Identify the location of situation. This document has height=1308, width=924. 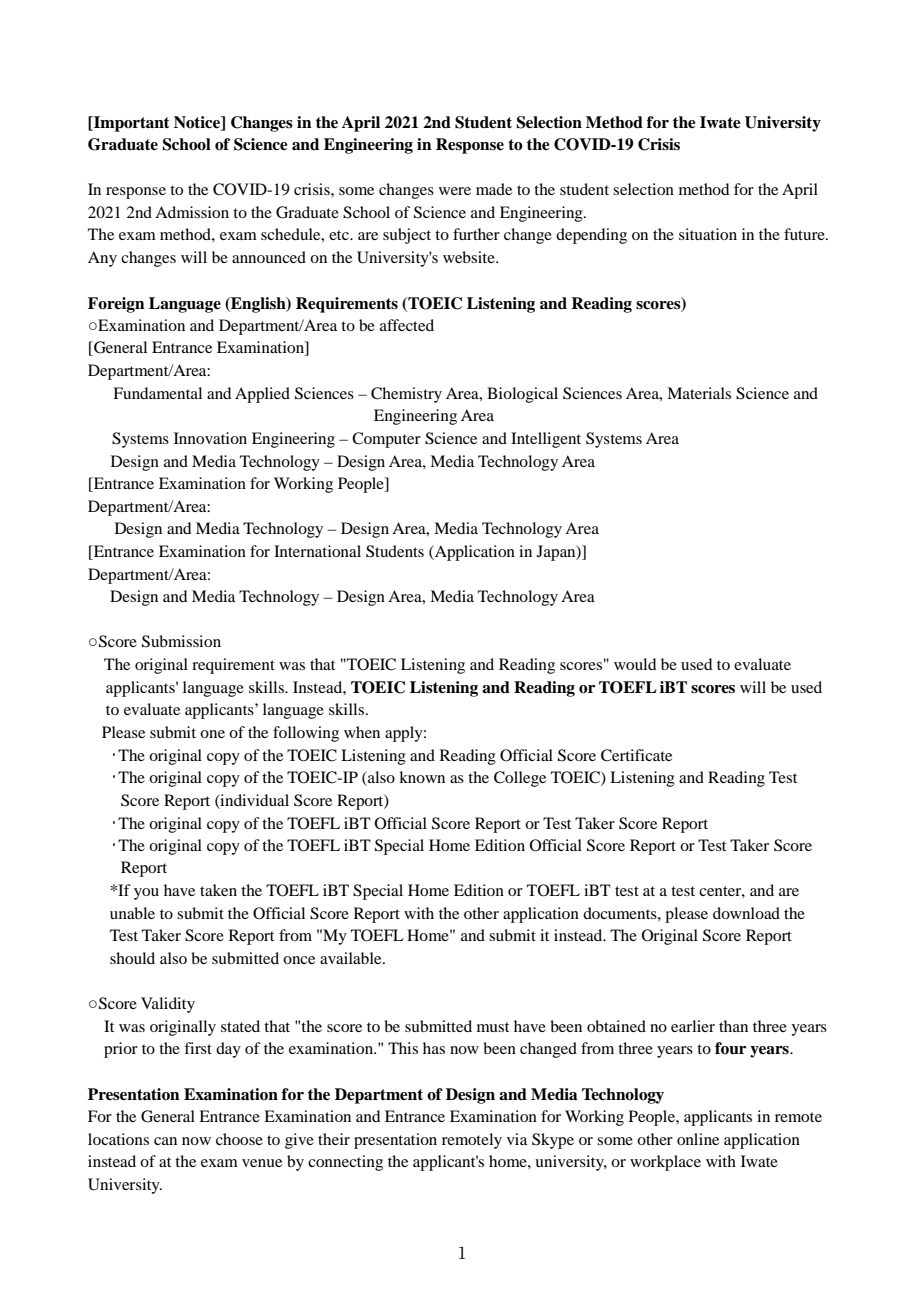
(708, 234).
